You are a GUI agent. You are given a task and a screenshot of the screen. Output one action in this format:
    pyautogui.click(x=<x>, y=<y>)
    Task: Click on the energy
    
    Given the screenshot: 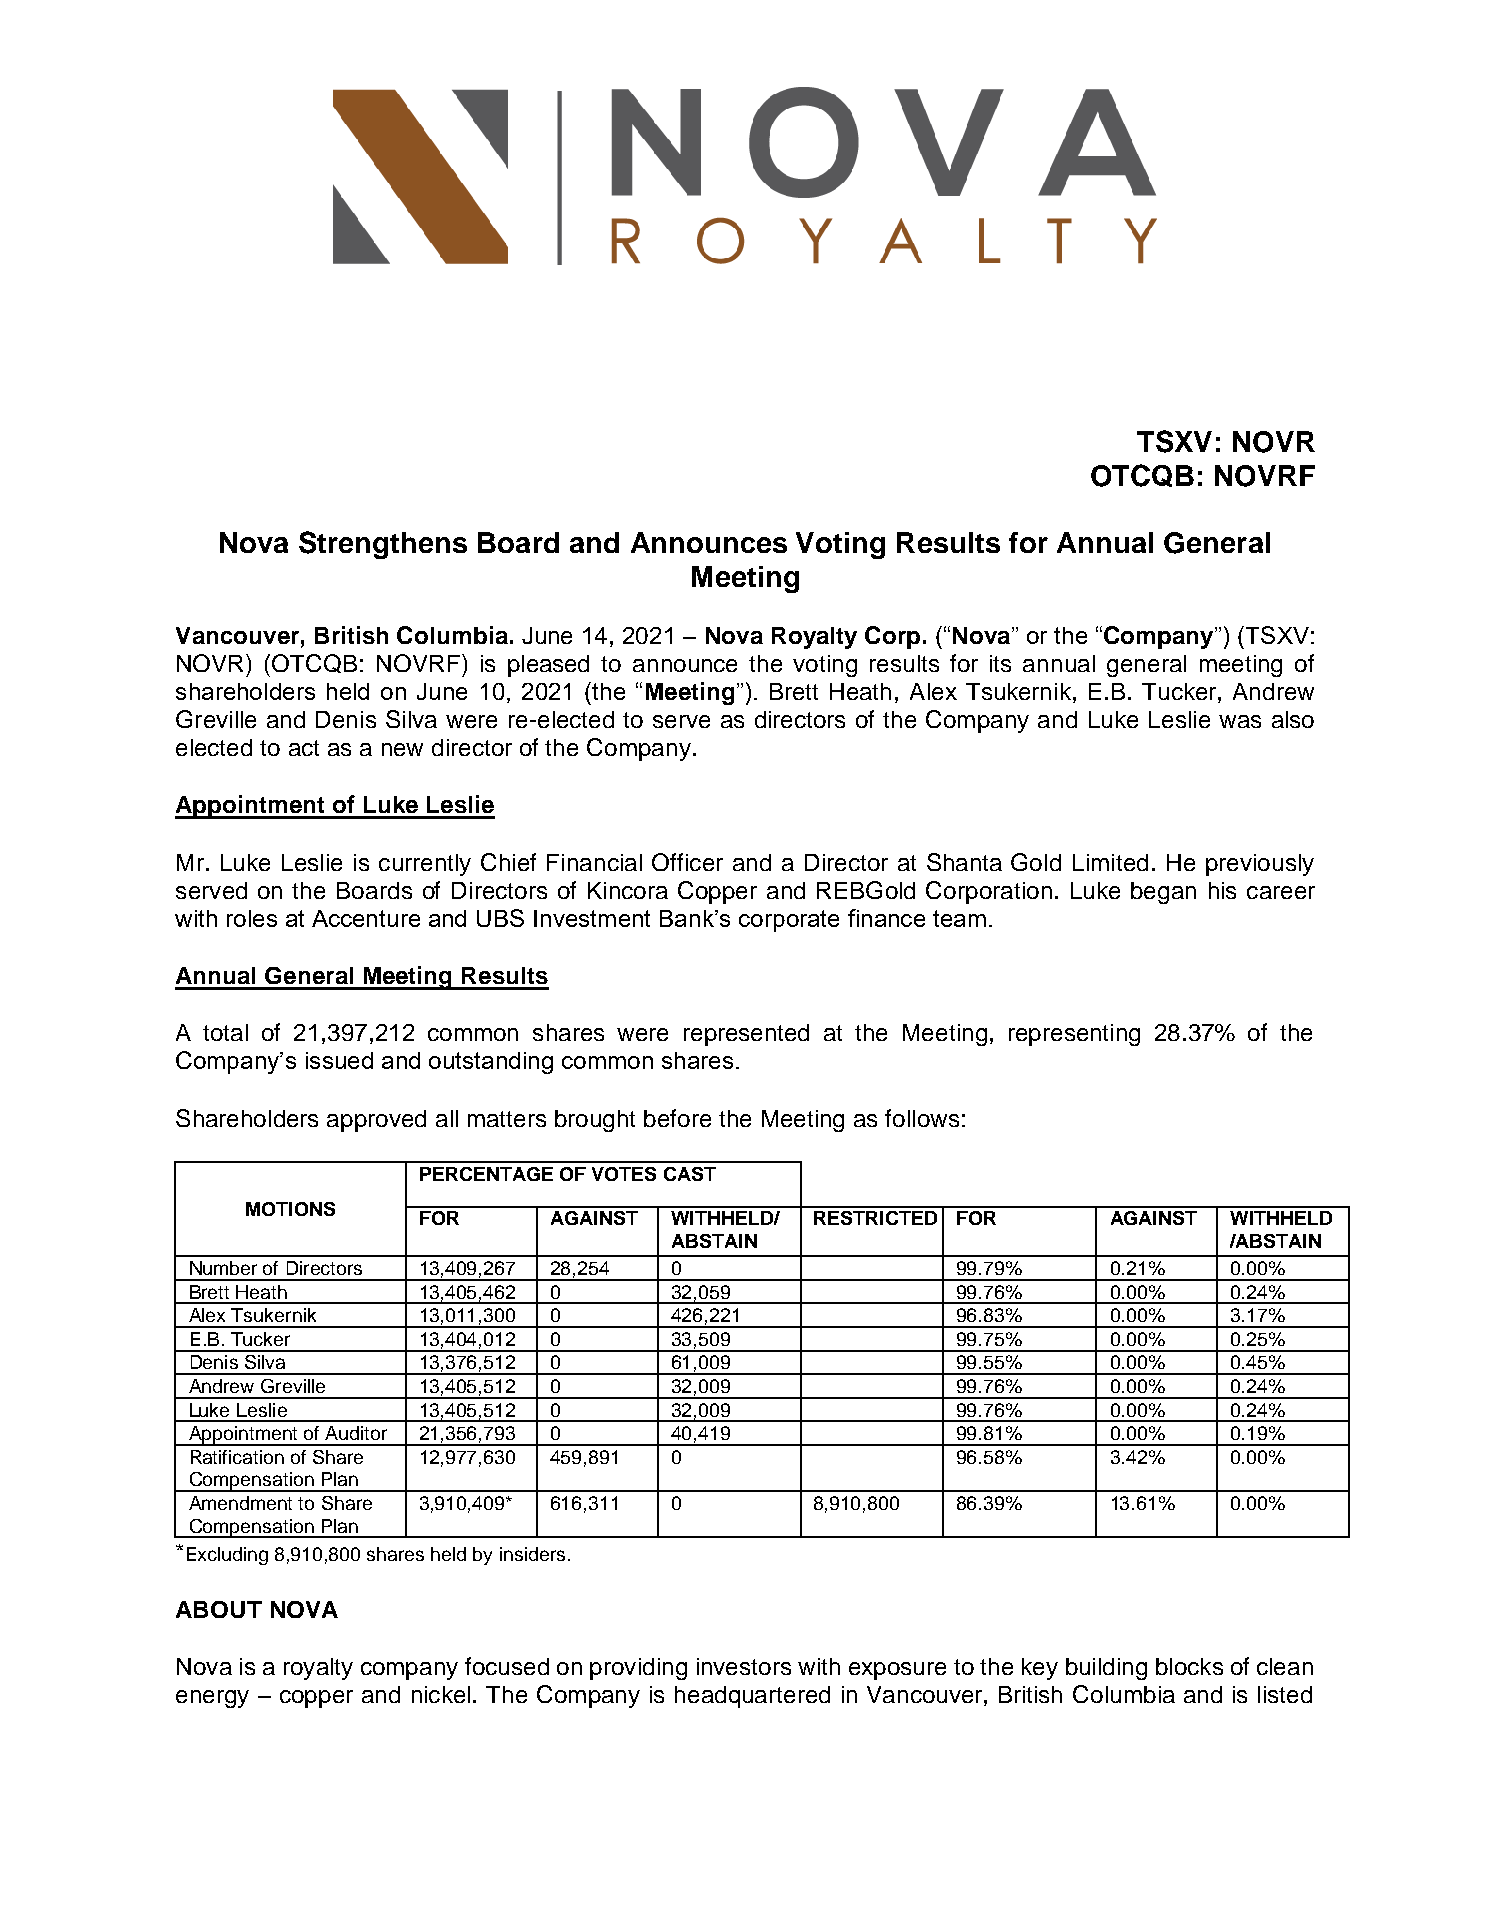 What is the action you would take?
    pyautogui.click(x=212, y=1699)
